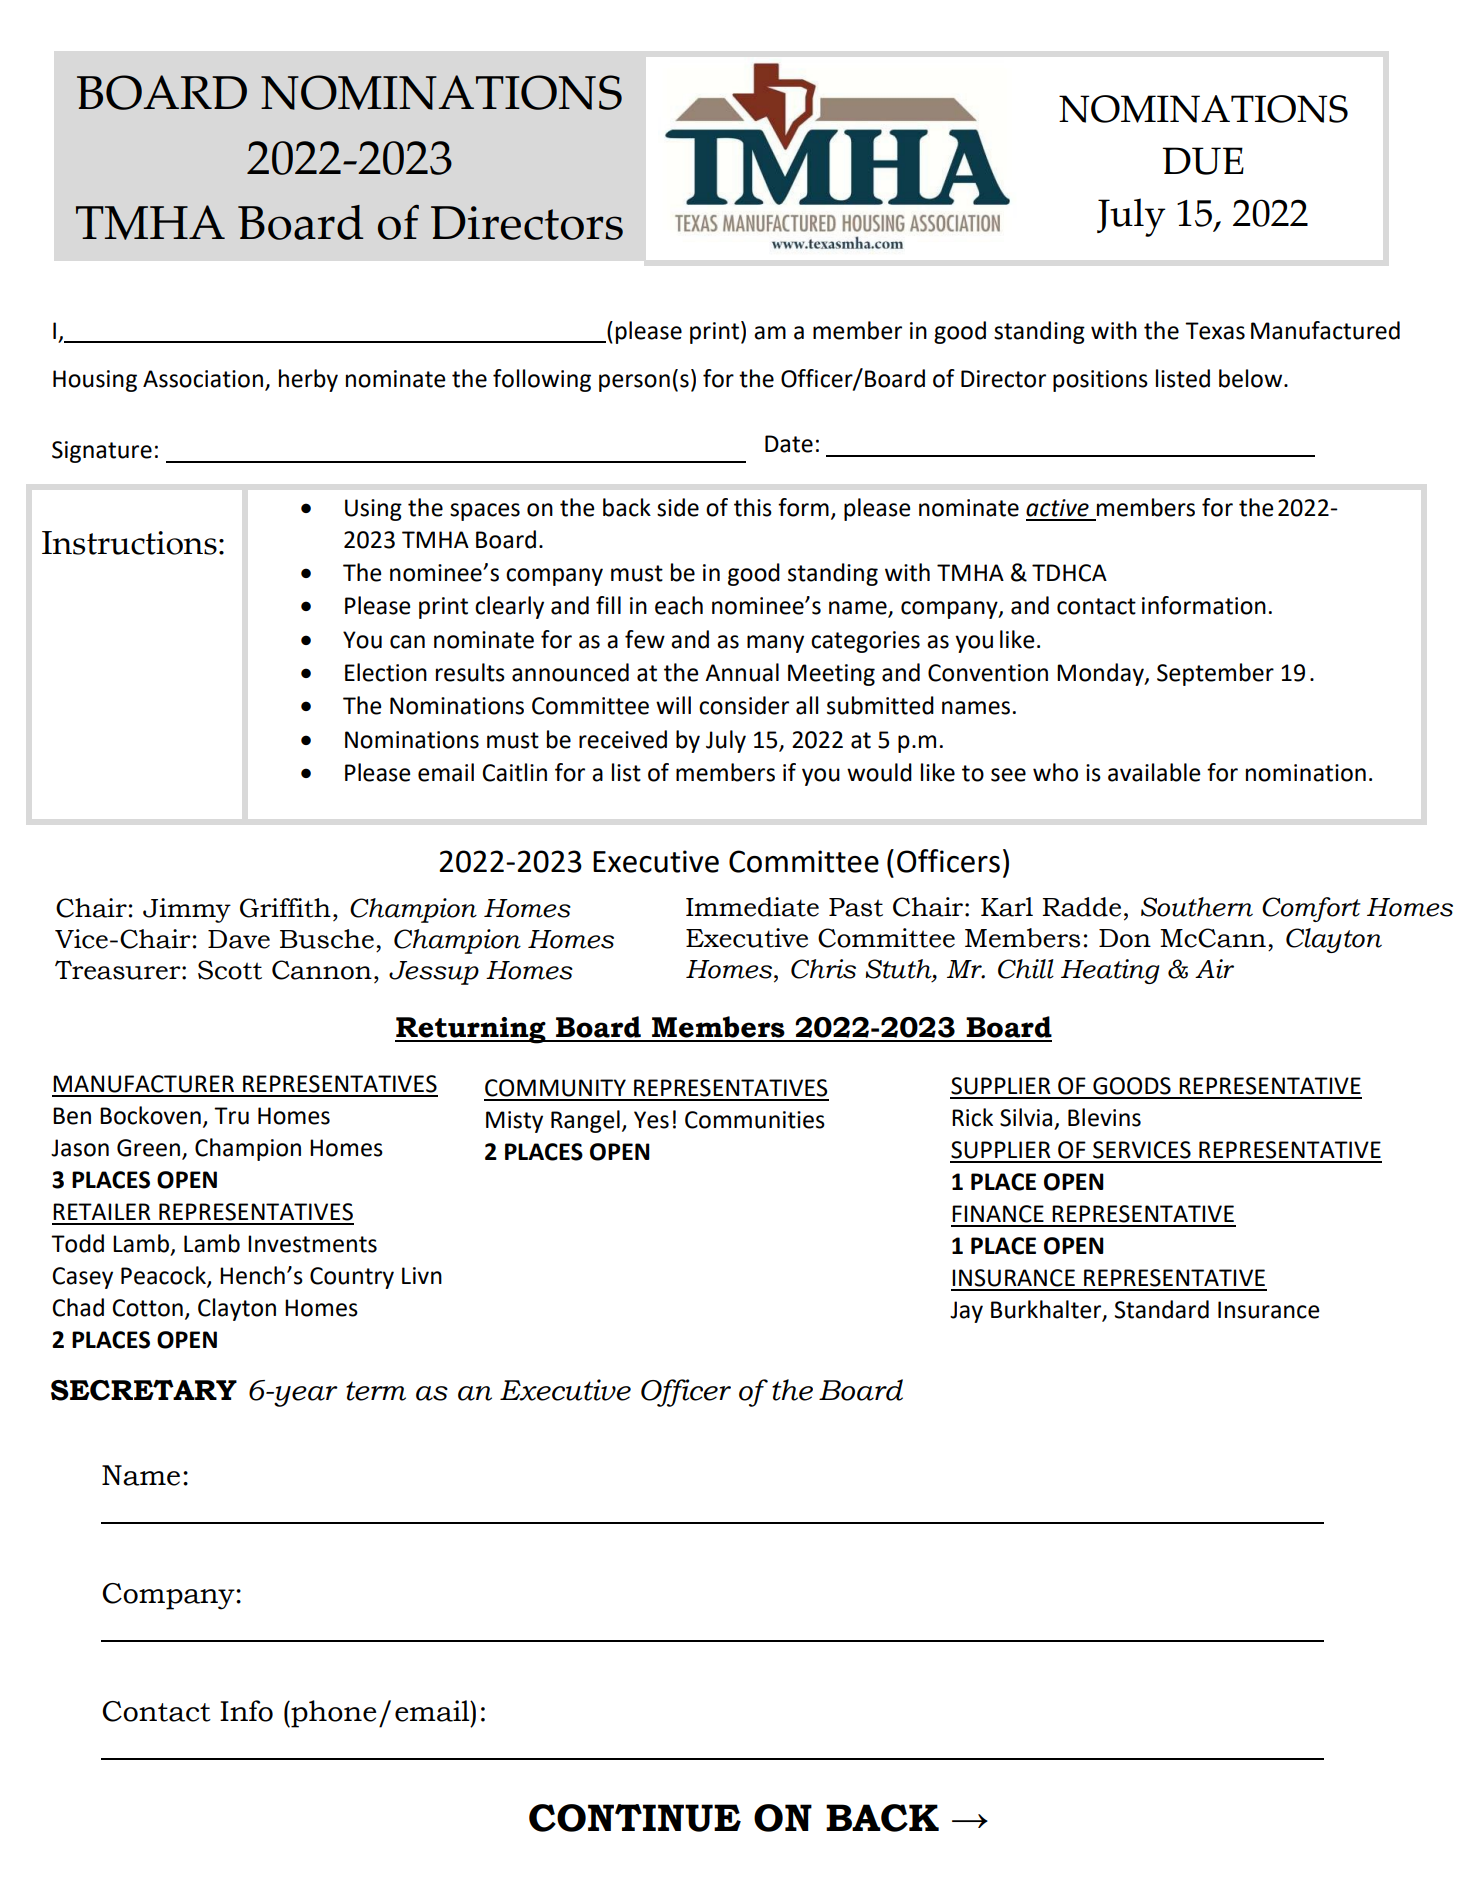 The height and width of the image is (1887, 1458). Describe the element at coordinates (203, 379) in the image. I see `Association` at that location.
